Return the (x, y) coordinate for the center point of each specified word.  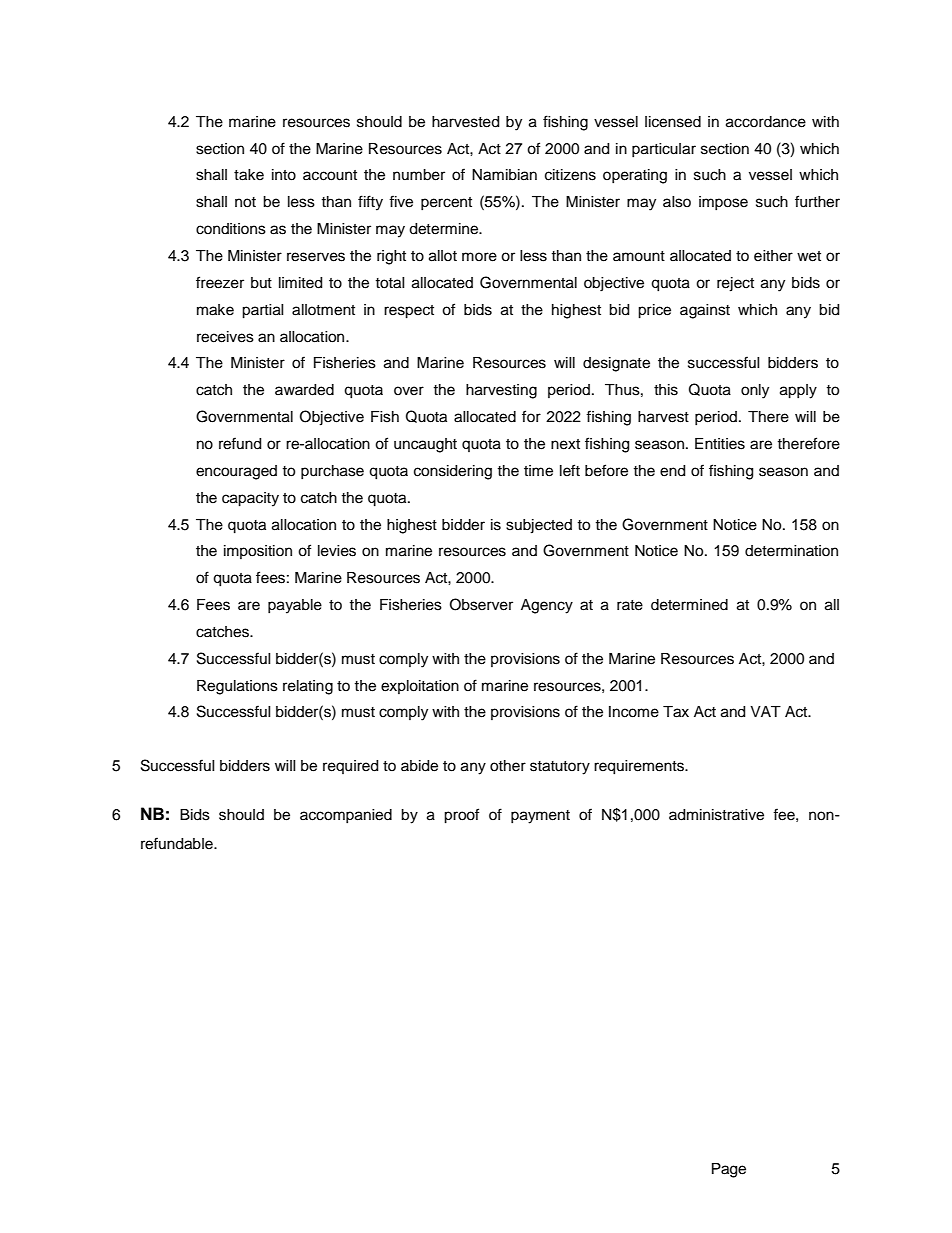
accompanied (346, 816)
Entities (720, 444)
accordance (766, 122)
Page (729, 1170)
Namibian (504, 175)
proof (461, 816)
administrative (716, 815)
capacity (250, 499)
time (538, 471)
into (284, 175)
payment (540, 817)
